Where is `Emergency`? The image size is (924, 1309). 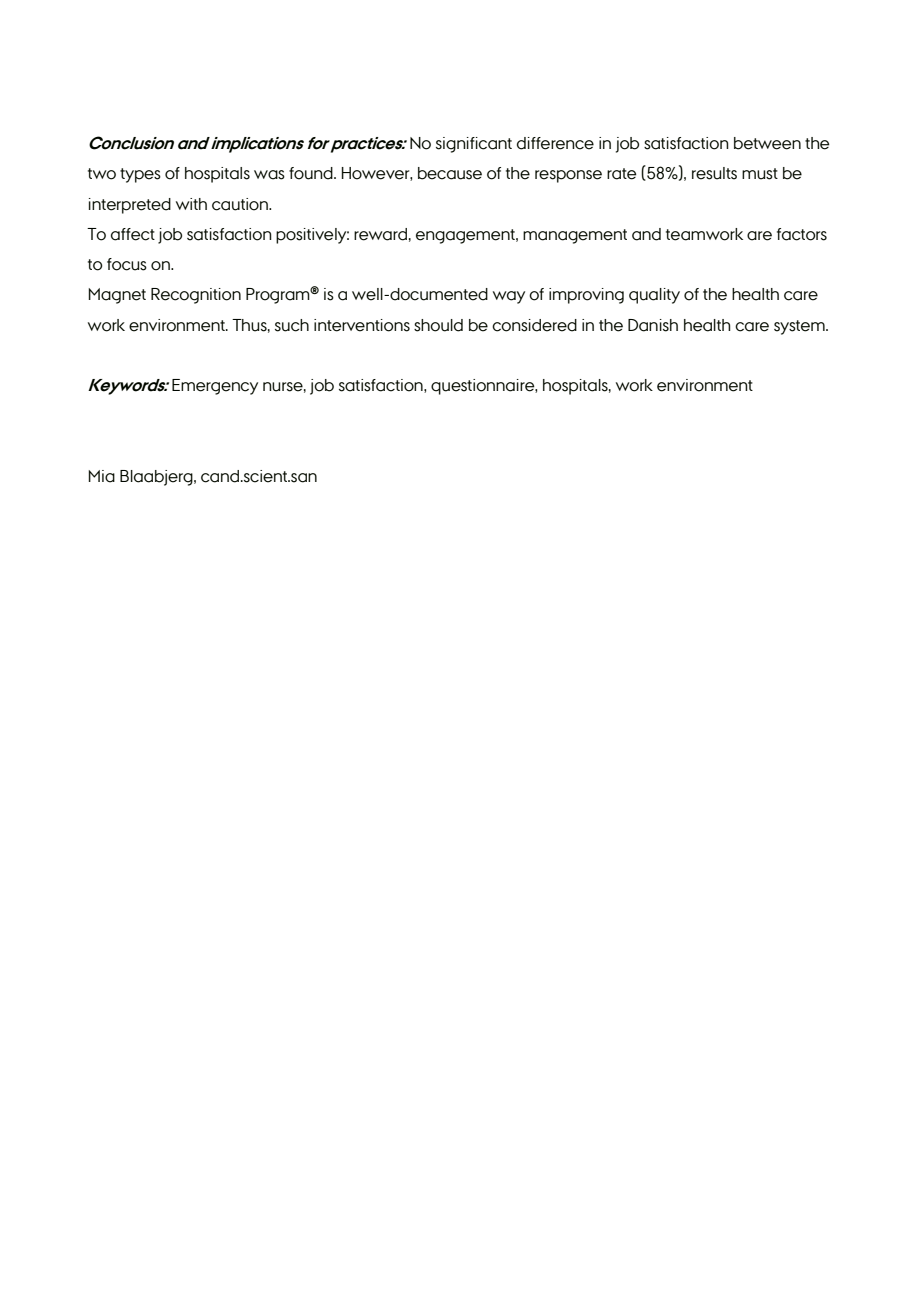
Emergency is located at coordinates (215, 387).
